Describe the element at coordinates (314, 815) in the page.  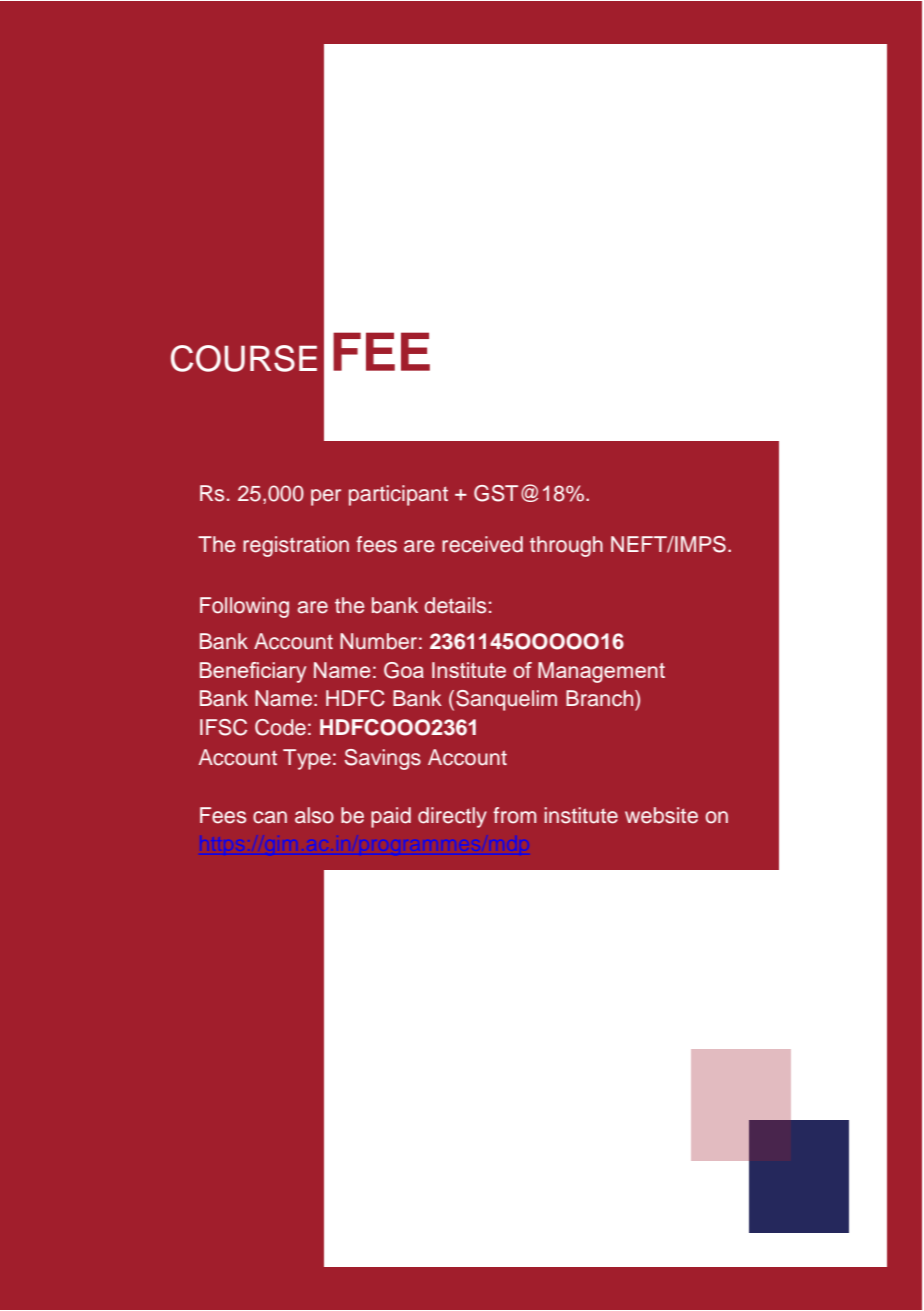
I see `also` at that location.
